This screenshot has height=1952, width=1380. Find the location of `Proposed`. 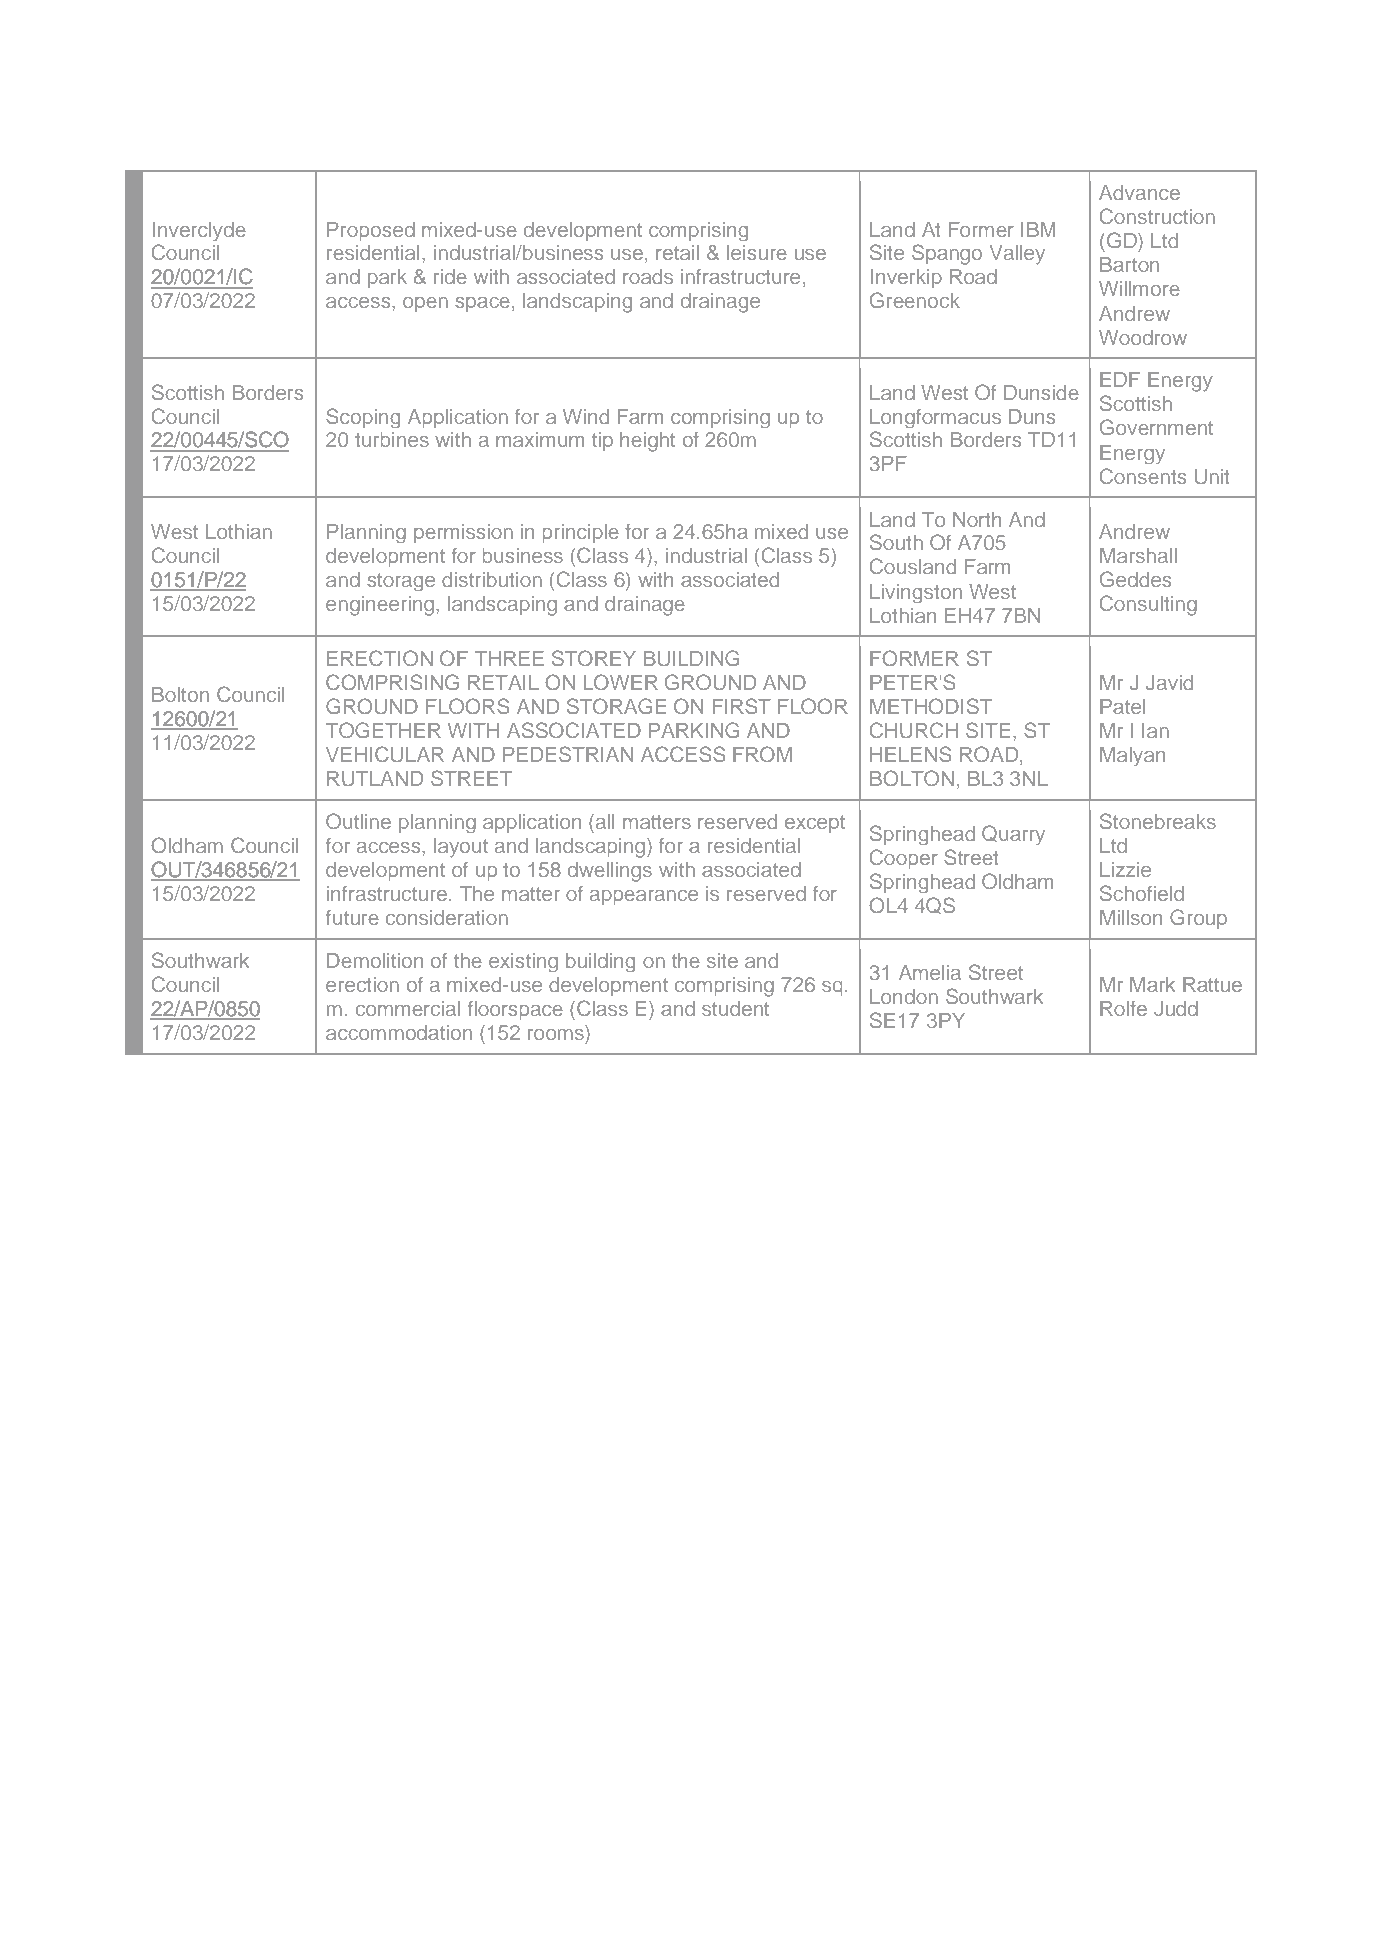

Proposed is located at coordinates (371, 231).
